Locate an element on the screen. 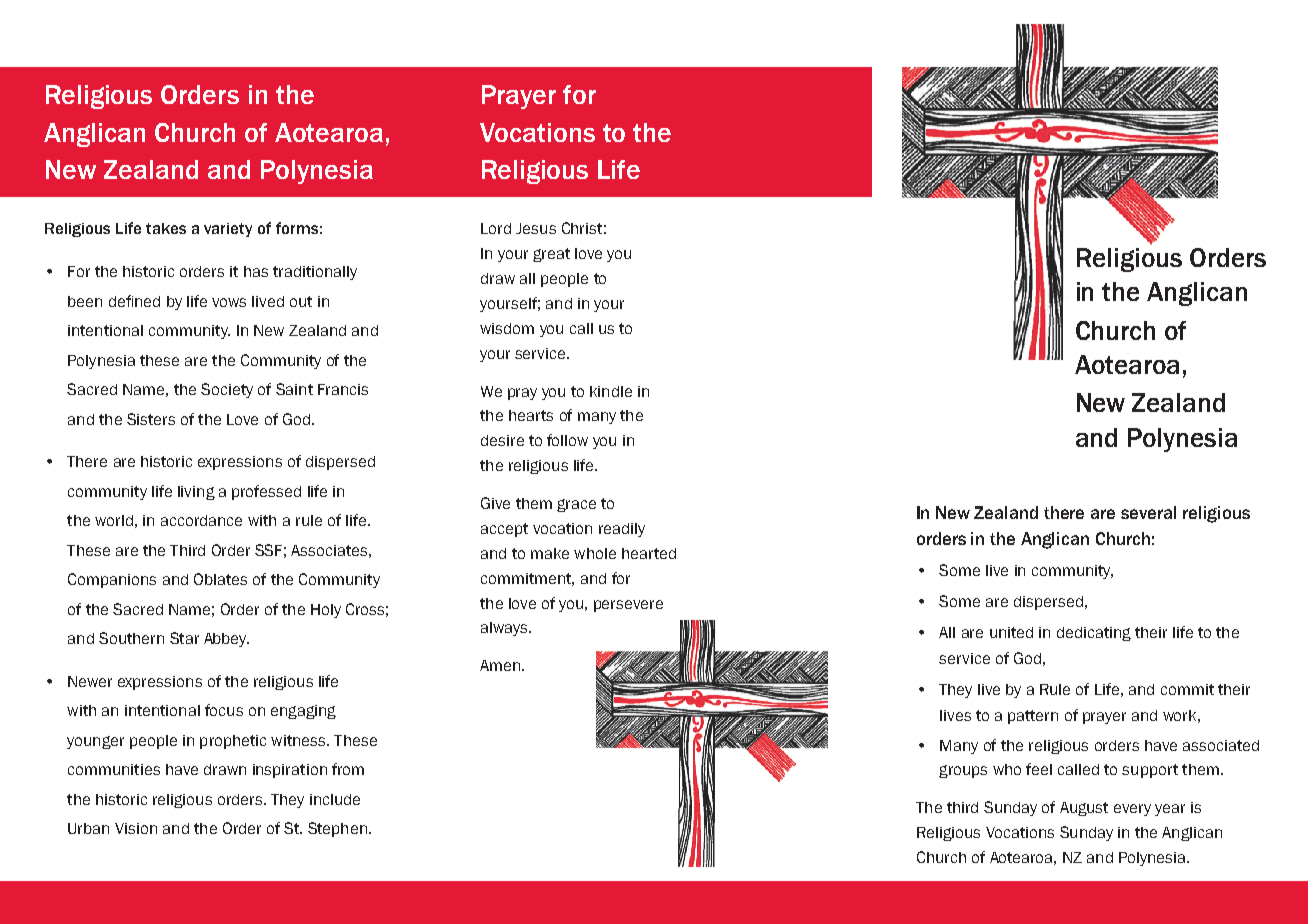 The width and height of the screenshot is (1308, 924). variety is located at coordinates (228, 230).
